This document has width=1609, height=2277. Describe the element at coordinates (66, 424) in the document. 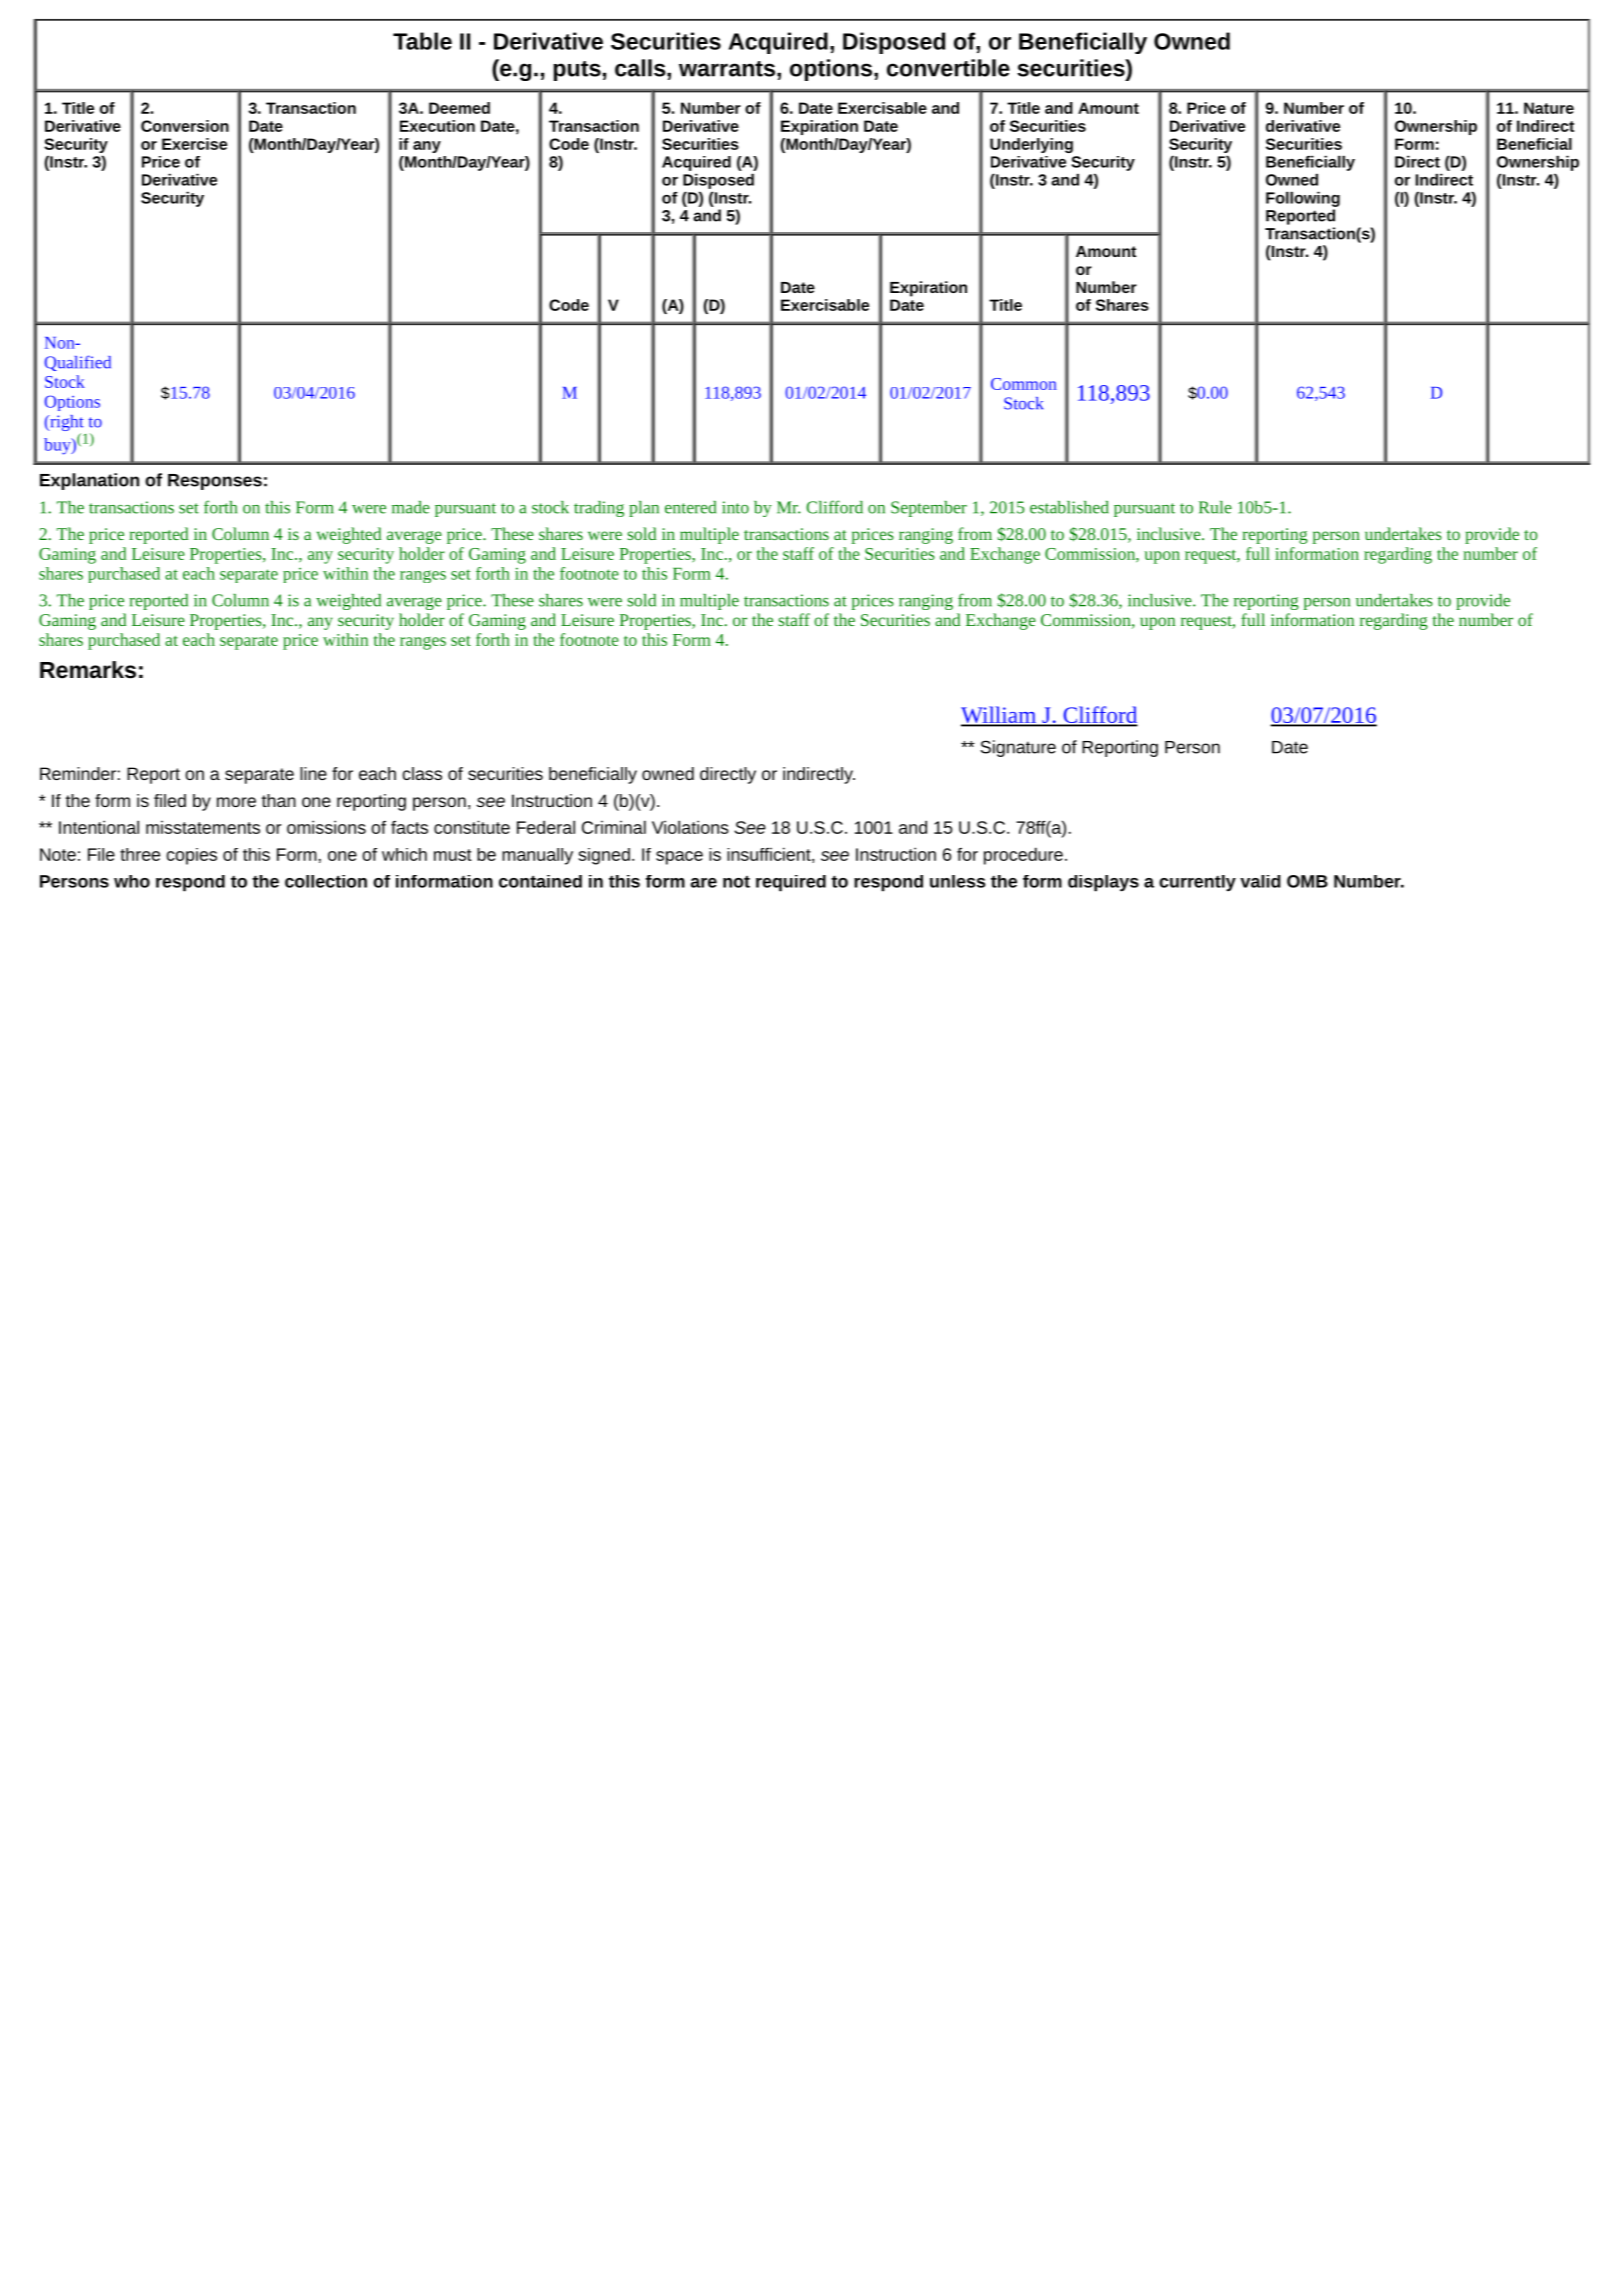

I see `right` at that location.
